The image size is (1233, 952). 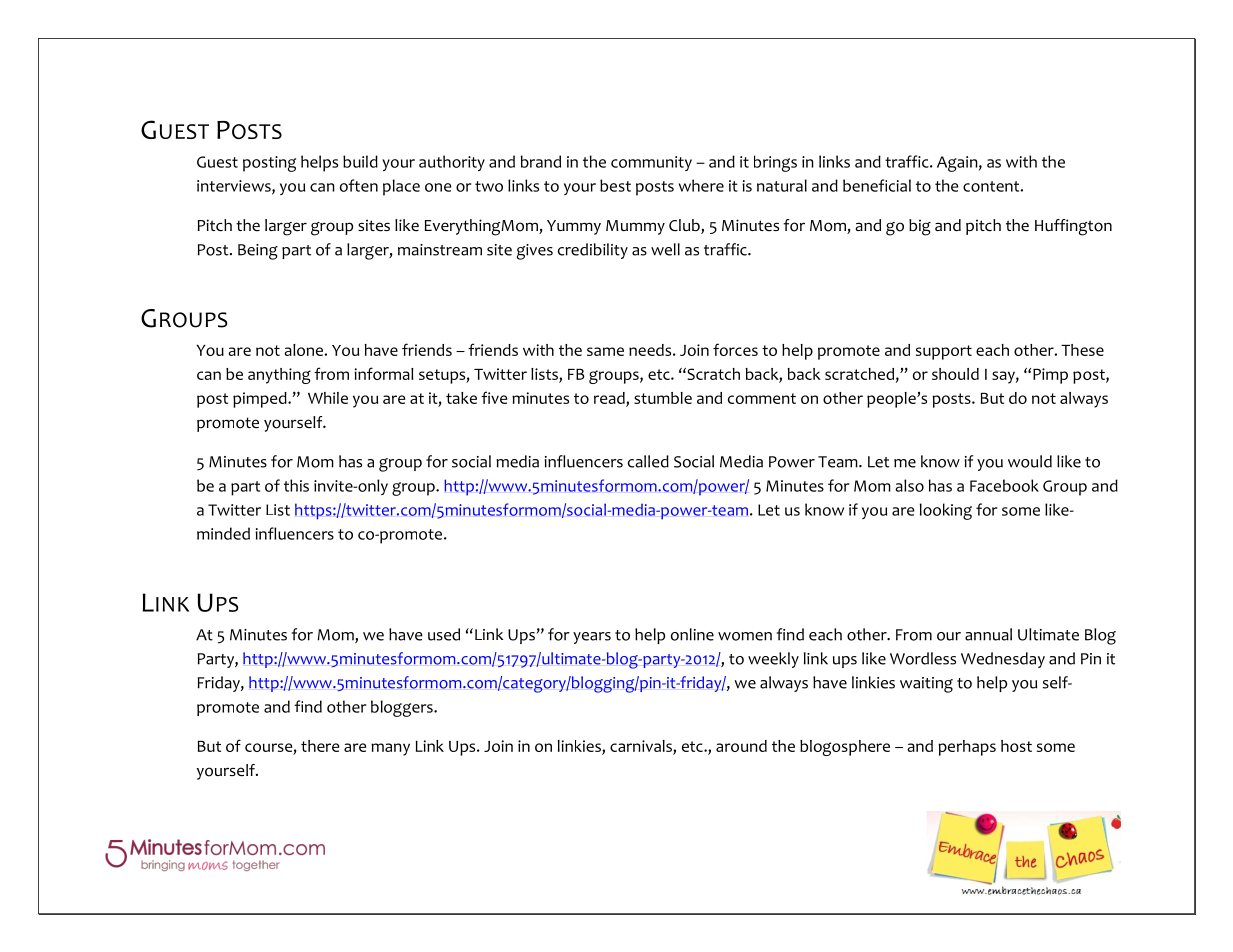 I want to click on support, so click(x=944, y=352).
